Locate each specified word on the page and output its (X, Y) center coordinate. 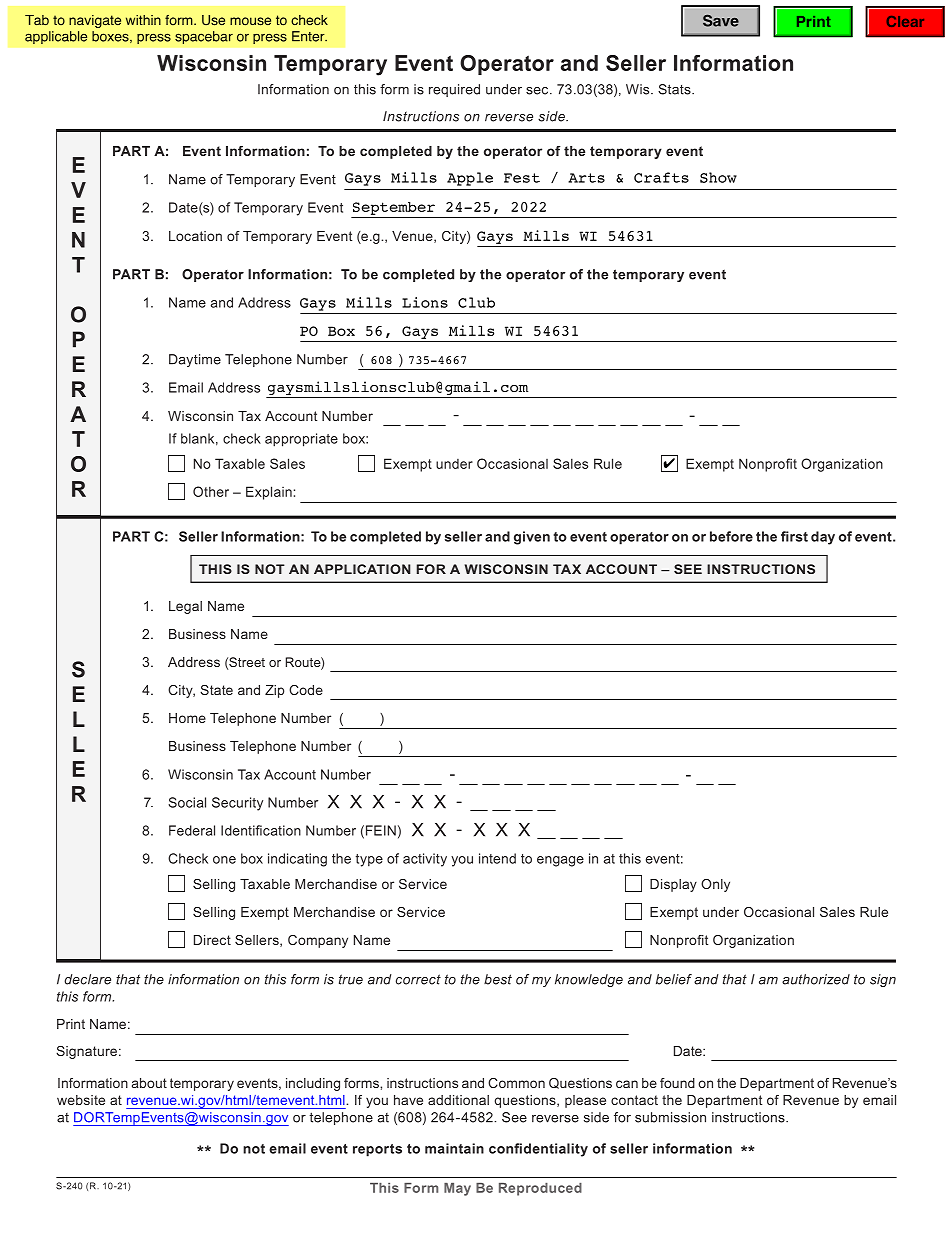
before (731, 536)
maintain (454, 1148)
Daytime (195, 360)
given (532, 538)
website (81, 1100)
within (143, 20)
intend (497, 858)
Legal (185, 607)
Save (721, 20)
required (454, 90)
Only (715, 885)
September (394, 208)
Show (718, 177)
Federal (192, 830)
